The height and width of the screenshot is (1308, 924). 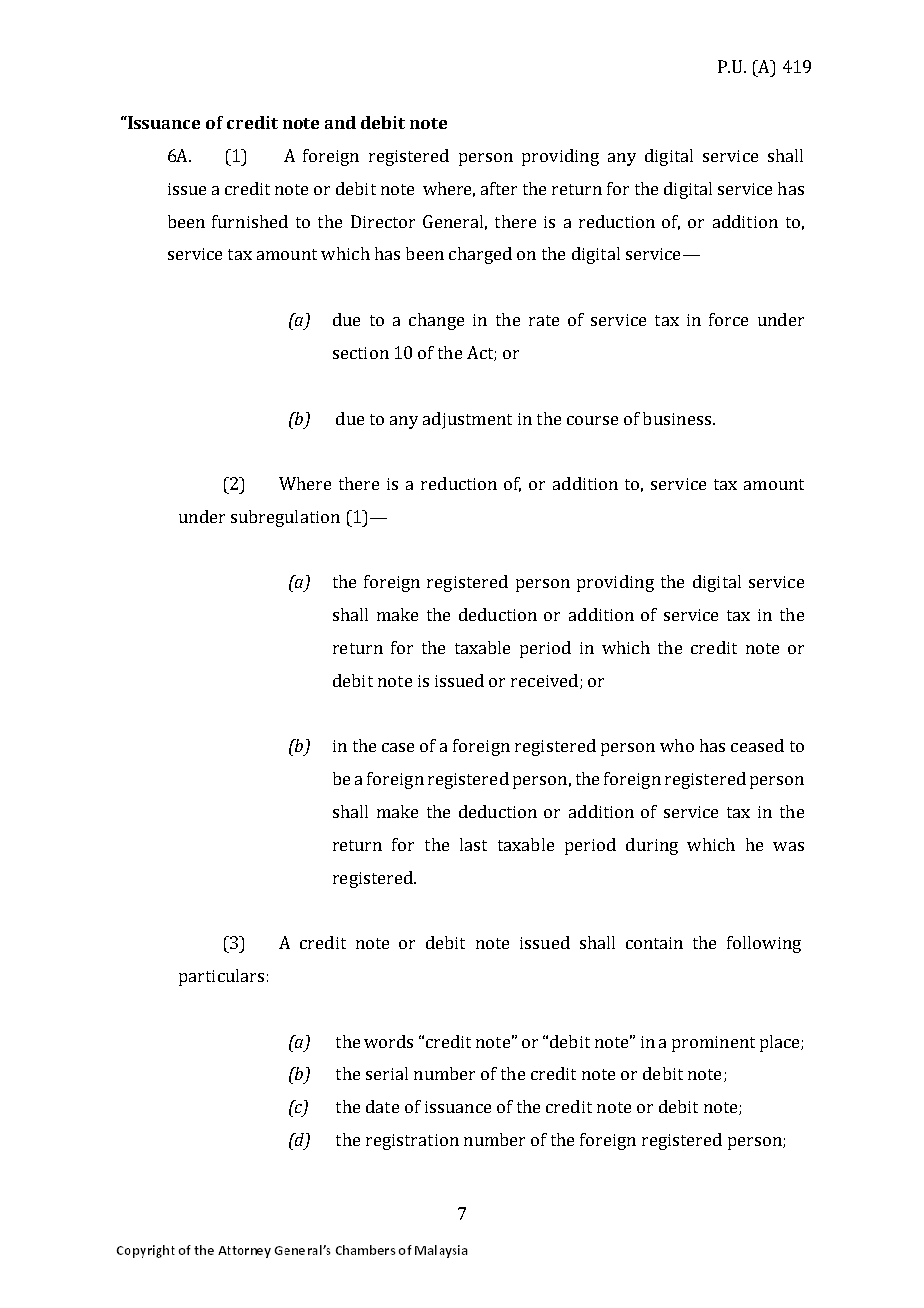 I want to click on registration, so click(x=412, y=1142).
